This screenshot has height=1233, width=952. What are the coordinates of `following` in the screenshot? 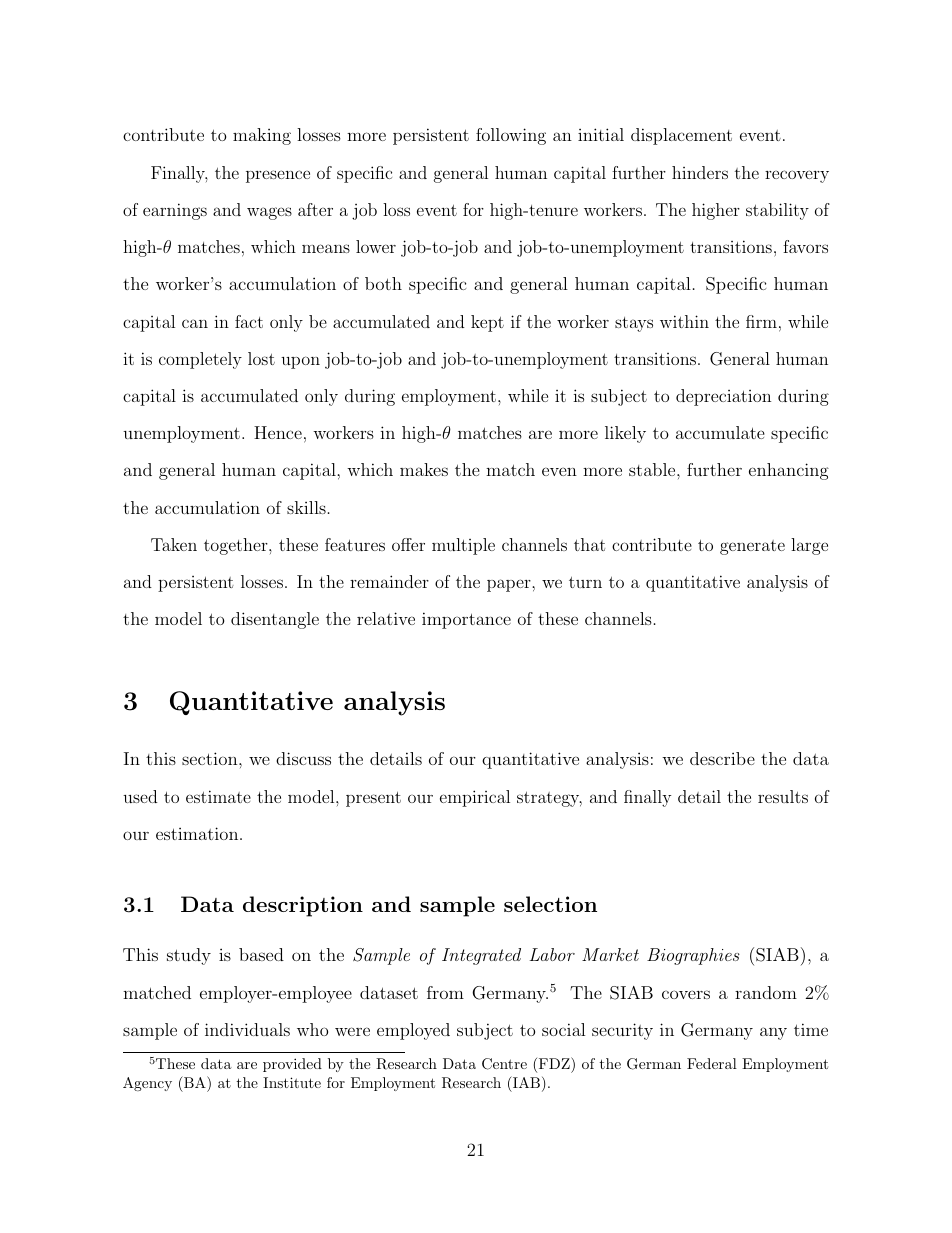 It's located at (511, 136).
